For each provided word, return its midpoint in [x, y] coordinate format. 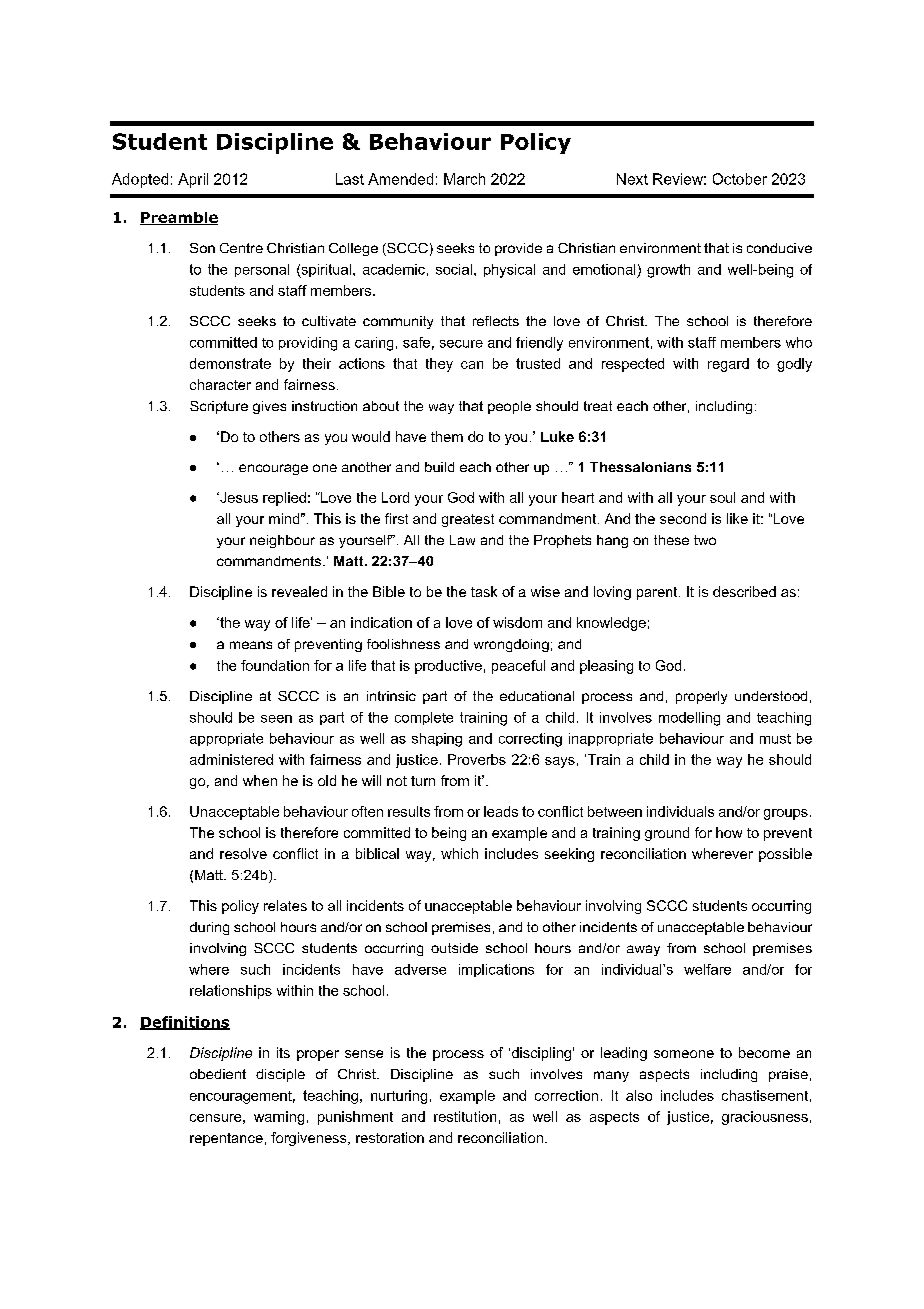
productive [448, 667]
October [740, 179]
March [464, 179]
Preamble [179, 218]
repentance [226, 1139]
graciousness [765, 1118]
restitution [465, 1116]
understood [771, 696]
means [251, 645]
